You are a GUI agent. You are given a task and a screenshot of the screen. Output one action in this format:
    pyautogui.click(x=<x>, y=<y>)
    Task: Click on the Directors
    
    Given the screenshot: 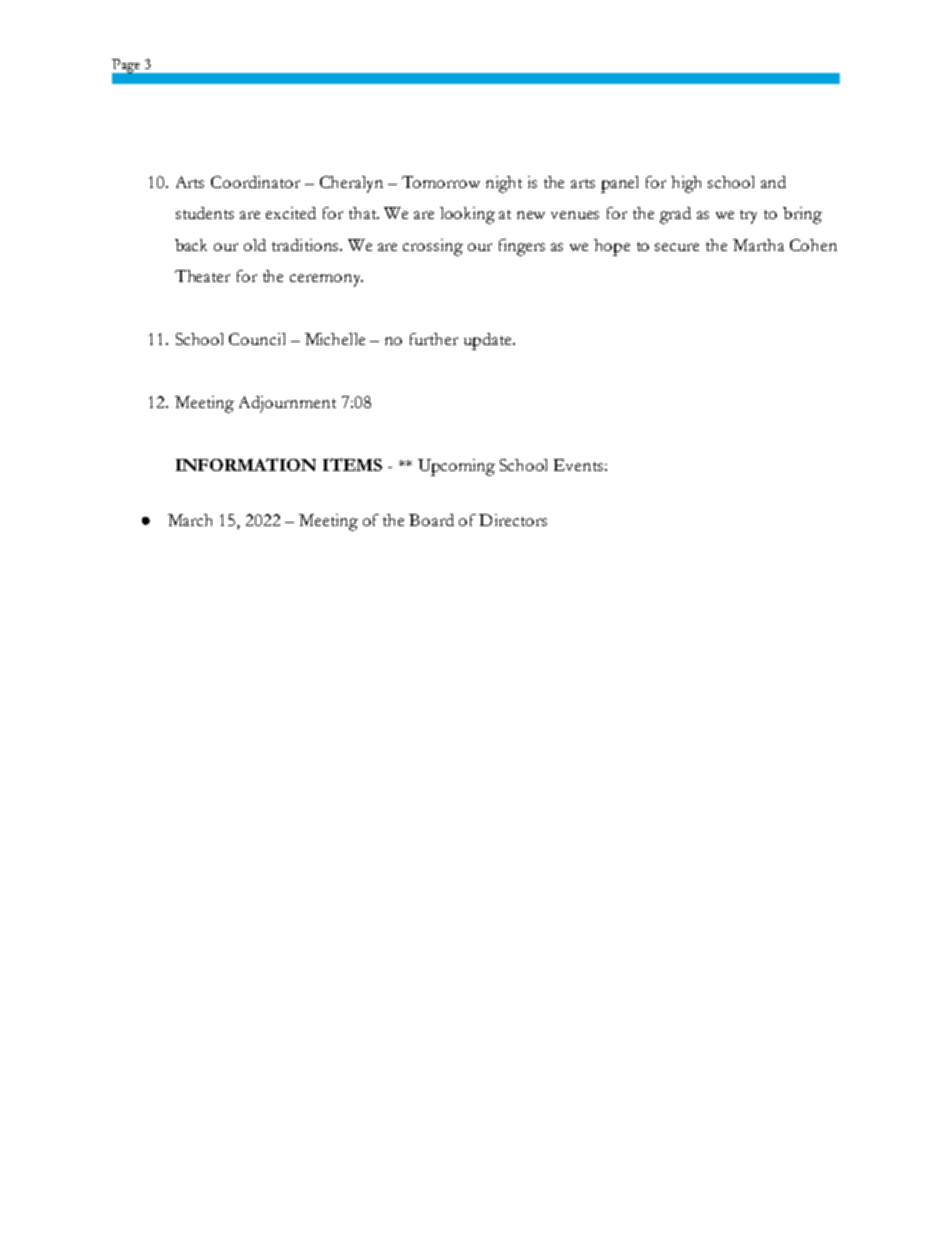 What is the action you would take?
    pyautogui.click(x=513, y=520)
